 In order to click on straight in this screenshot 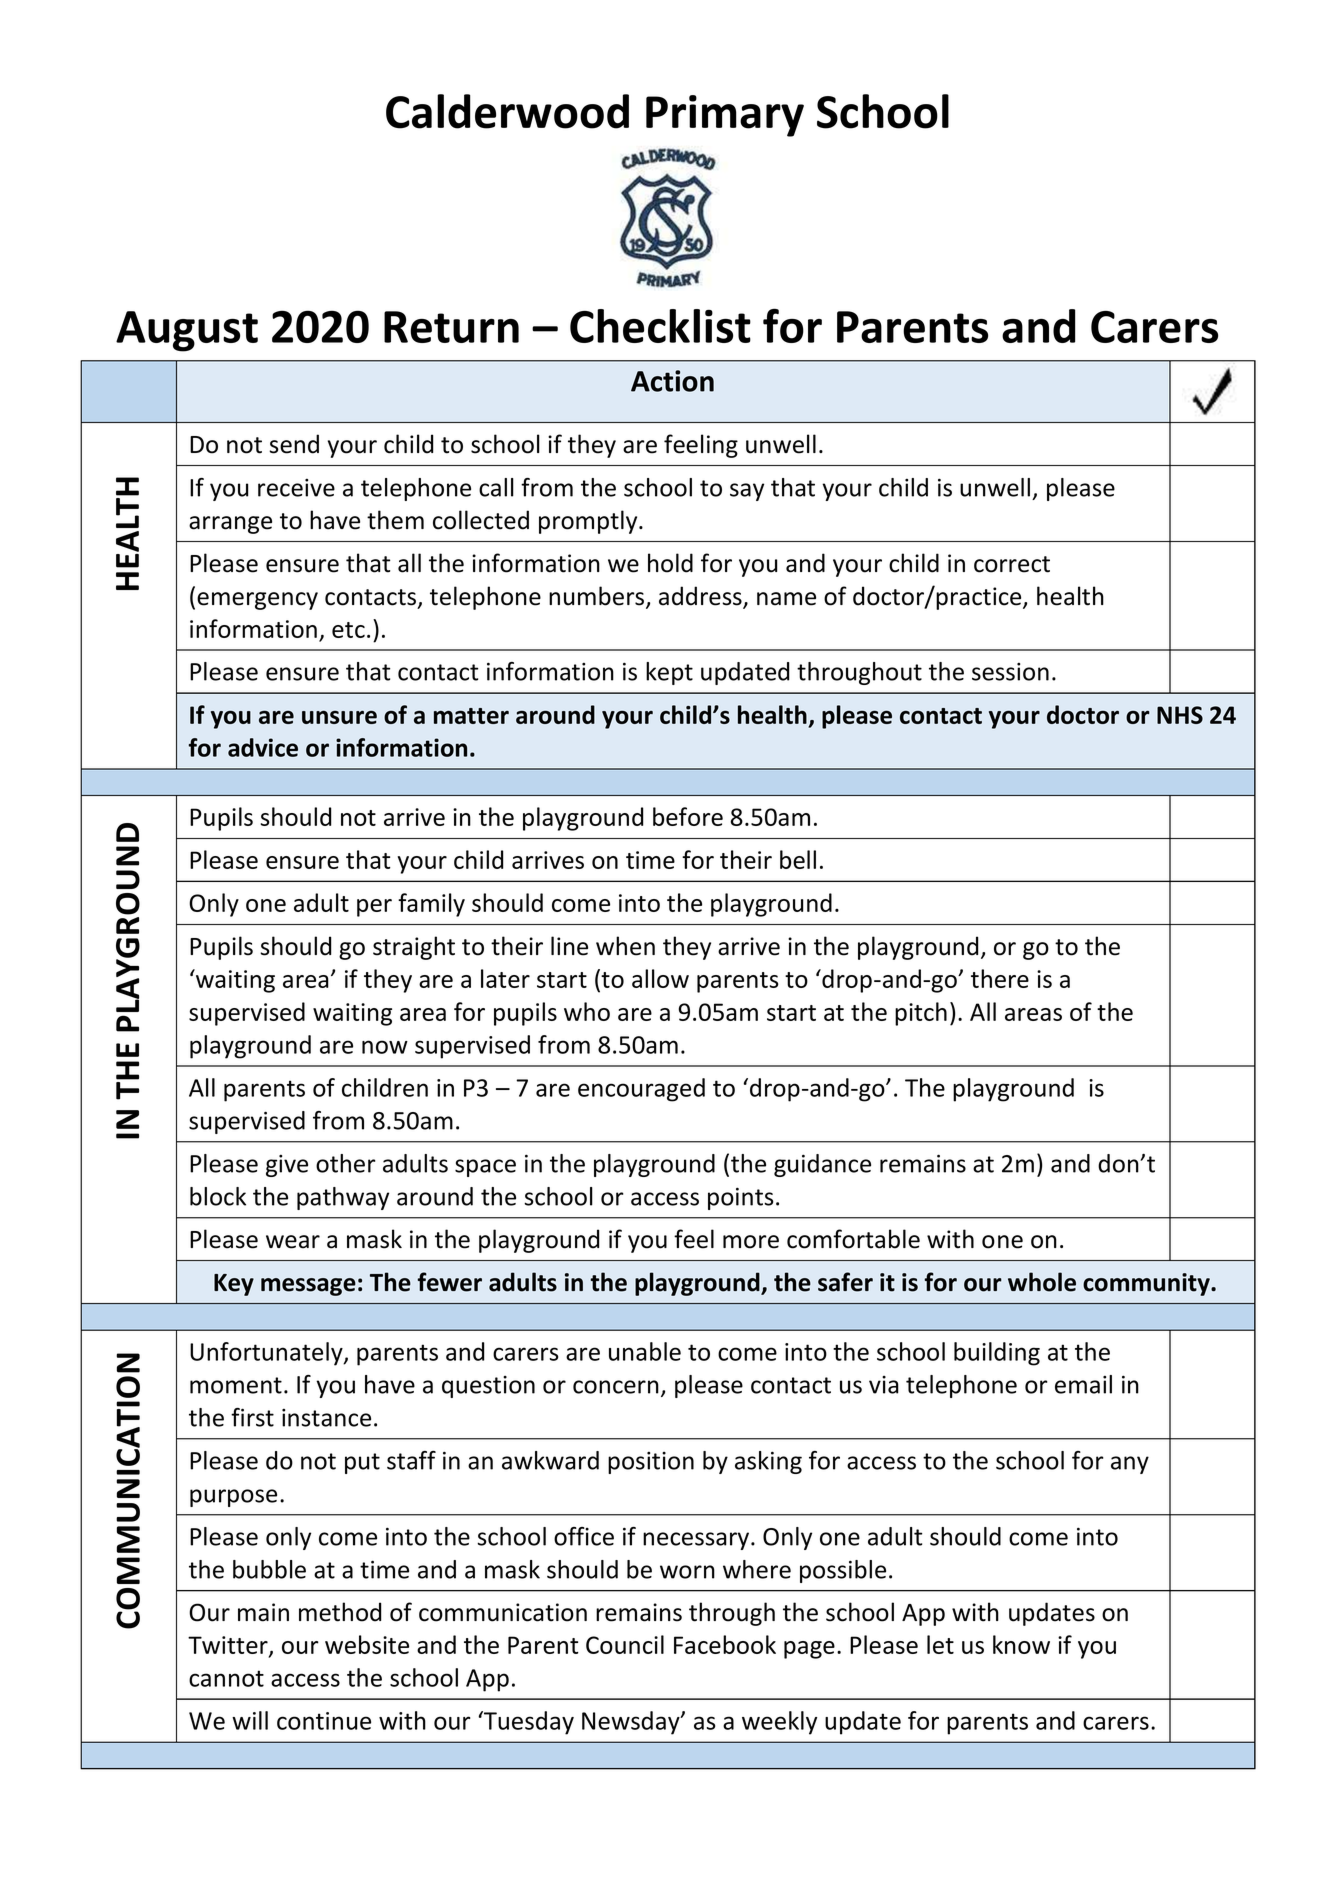, I will do `click(414, 948)`.
